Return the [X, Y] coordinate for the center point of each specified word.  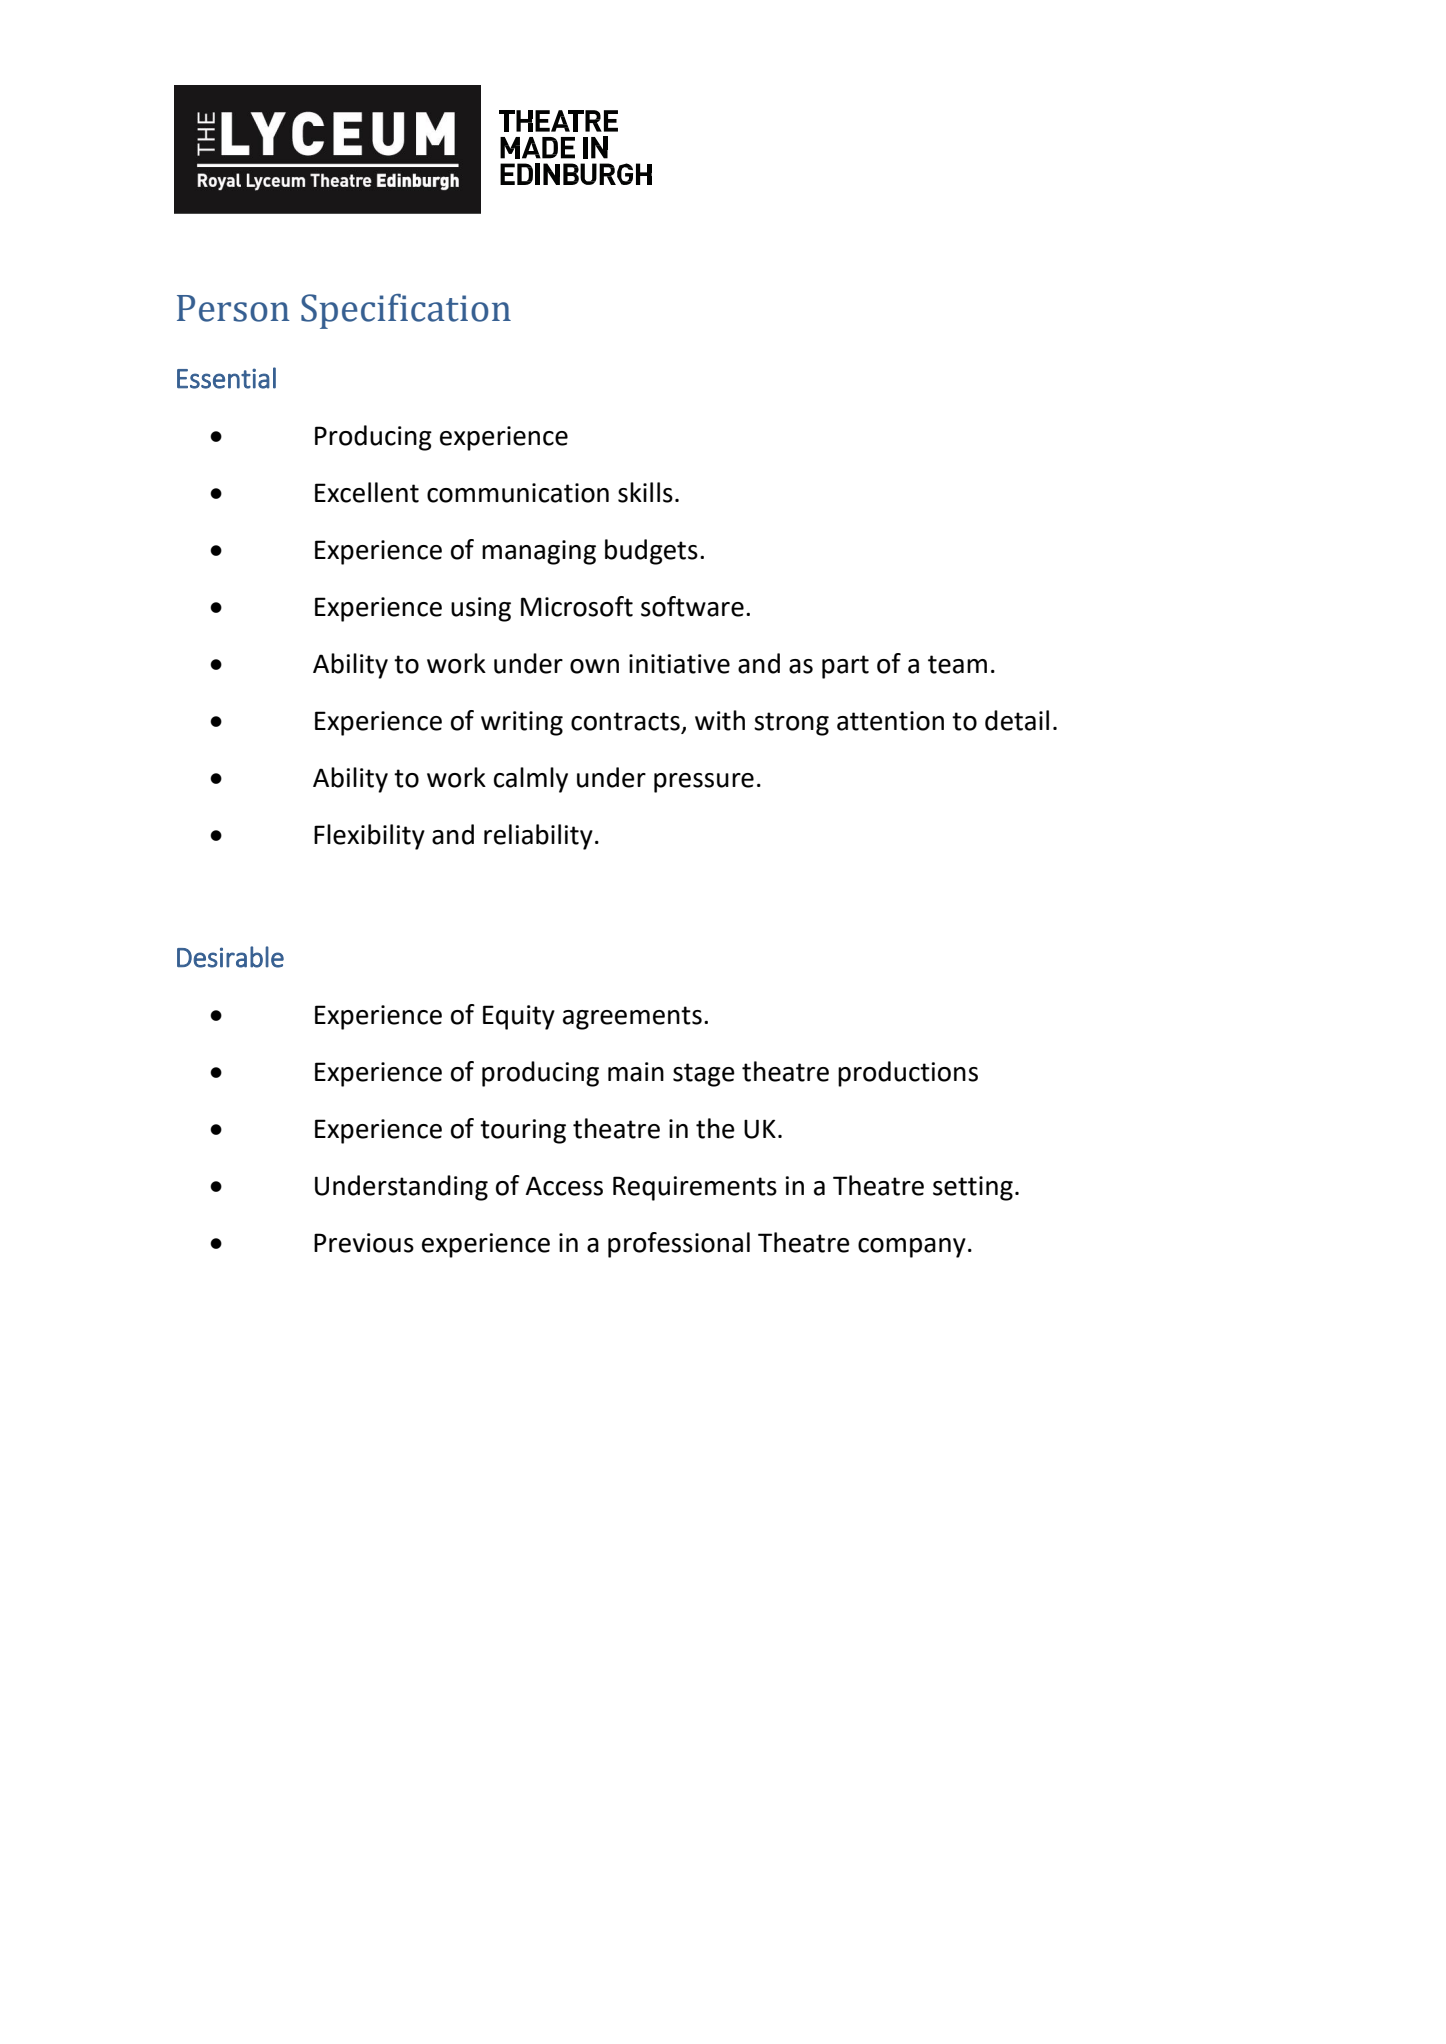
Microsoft [577, 606]
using [481, 609]
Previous [364, 1243]
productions [908, 1074]
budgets [651, 552]
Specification [406, 311]
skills [645, 492]
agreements [632, 1018]
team [957, 664]
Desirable [230, 957]
